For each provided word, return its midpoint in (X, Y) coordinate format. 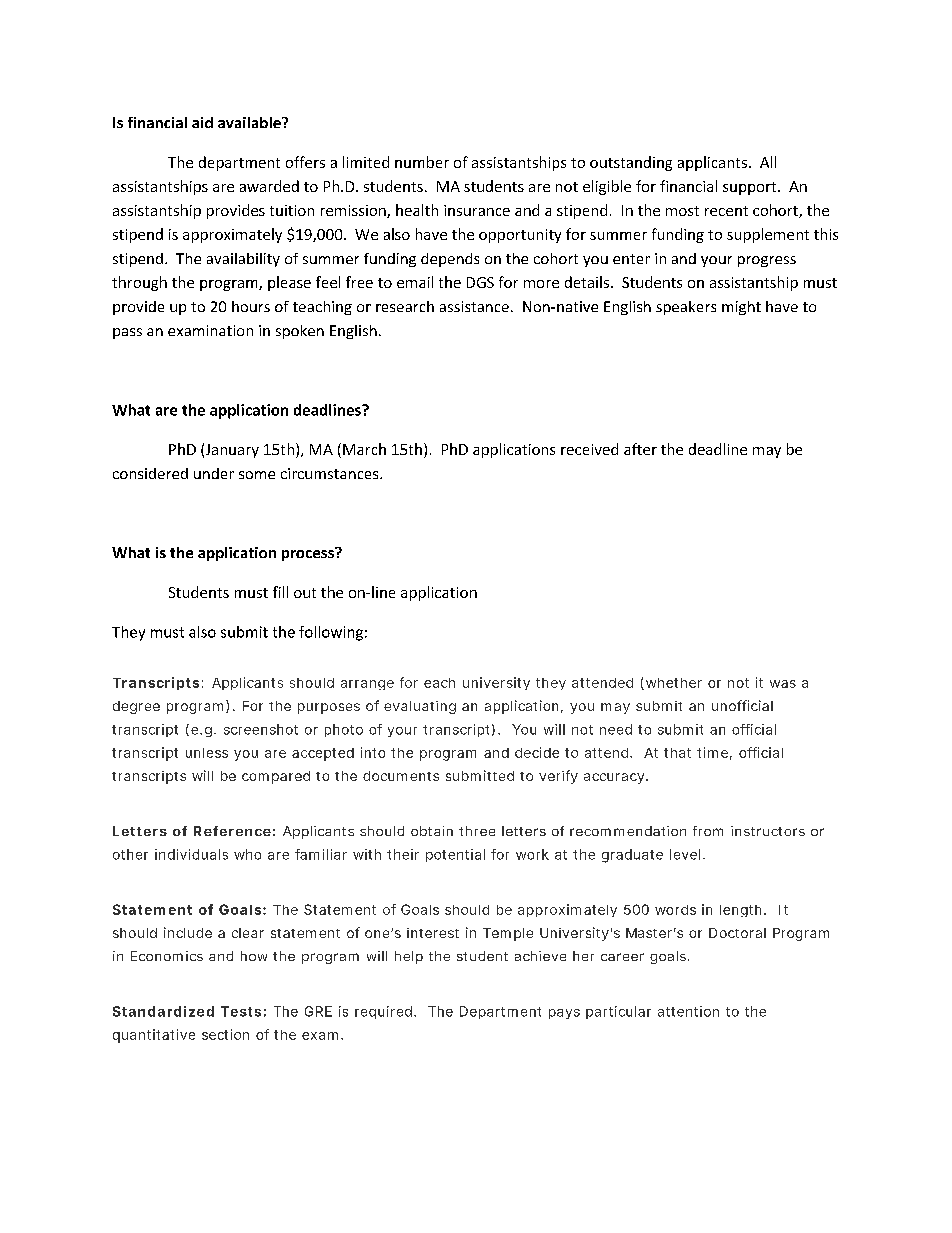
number (422, 162)
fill (280, 592)
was (783, 684)
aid (202, 122)
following (331, 633)
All (768, 162)
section (225, 1034)
